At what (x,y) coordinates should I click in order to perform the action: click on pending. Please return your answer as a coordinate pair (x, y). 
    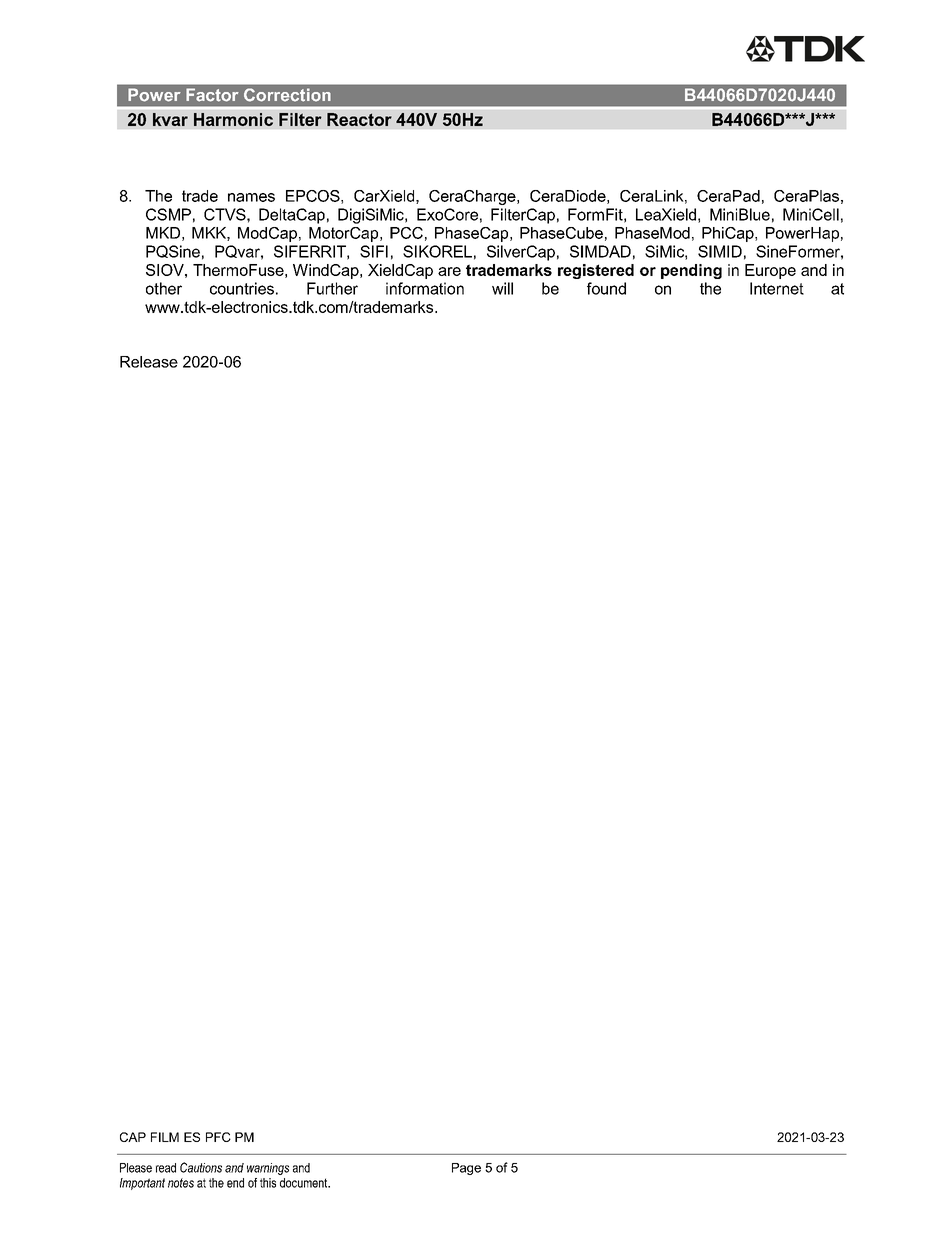
    Looking at the image, I should click on (691, 271).
